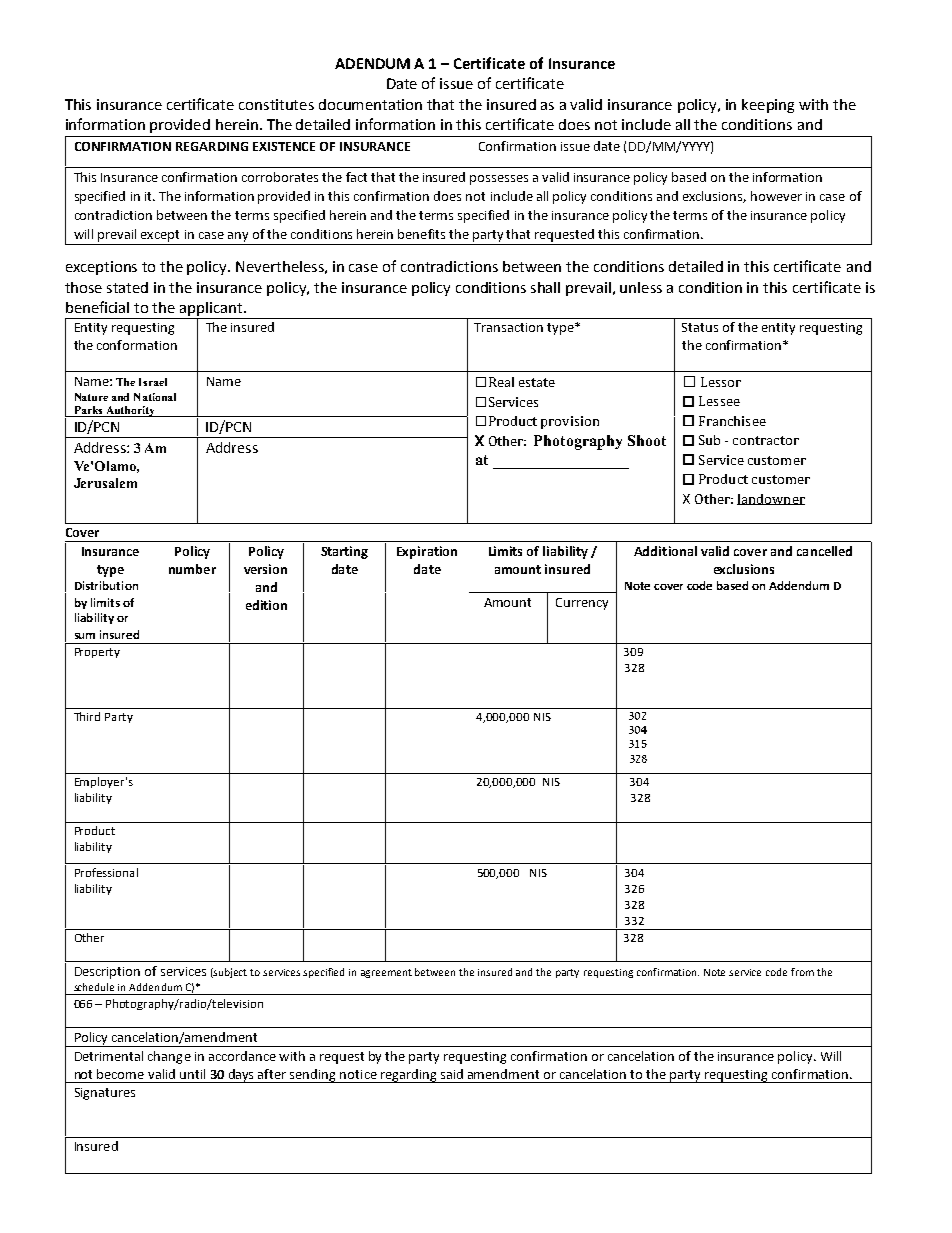  What do you see at coordinates (499, 180) in the screenshot?
I see `possesses` at bounding box center [499, 180].
